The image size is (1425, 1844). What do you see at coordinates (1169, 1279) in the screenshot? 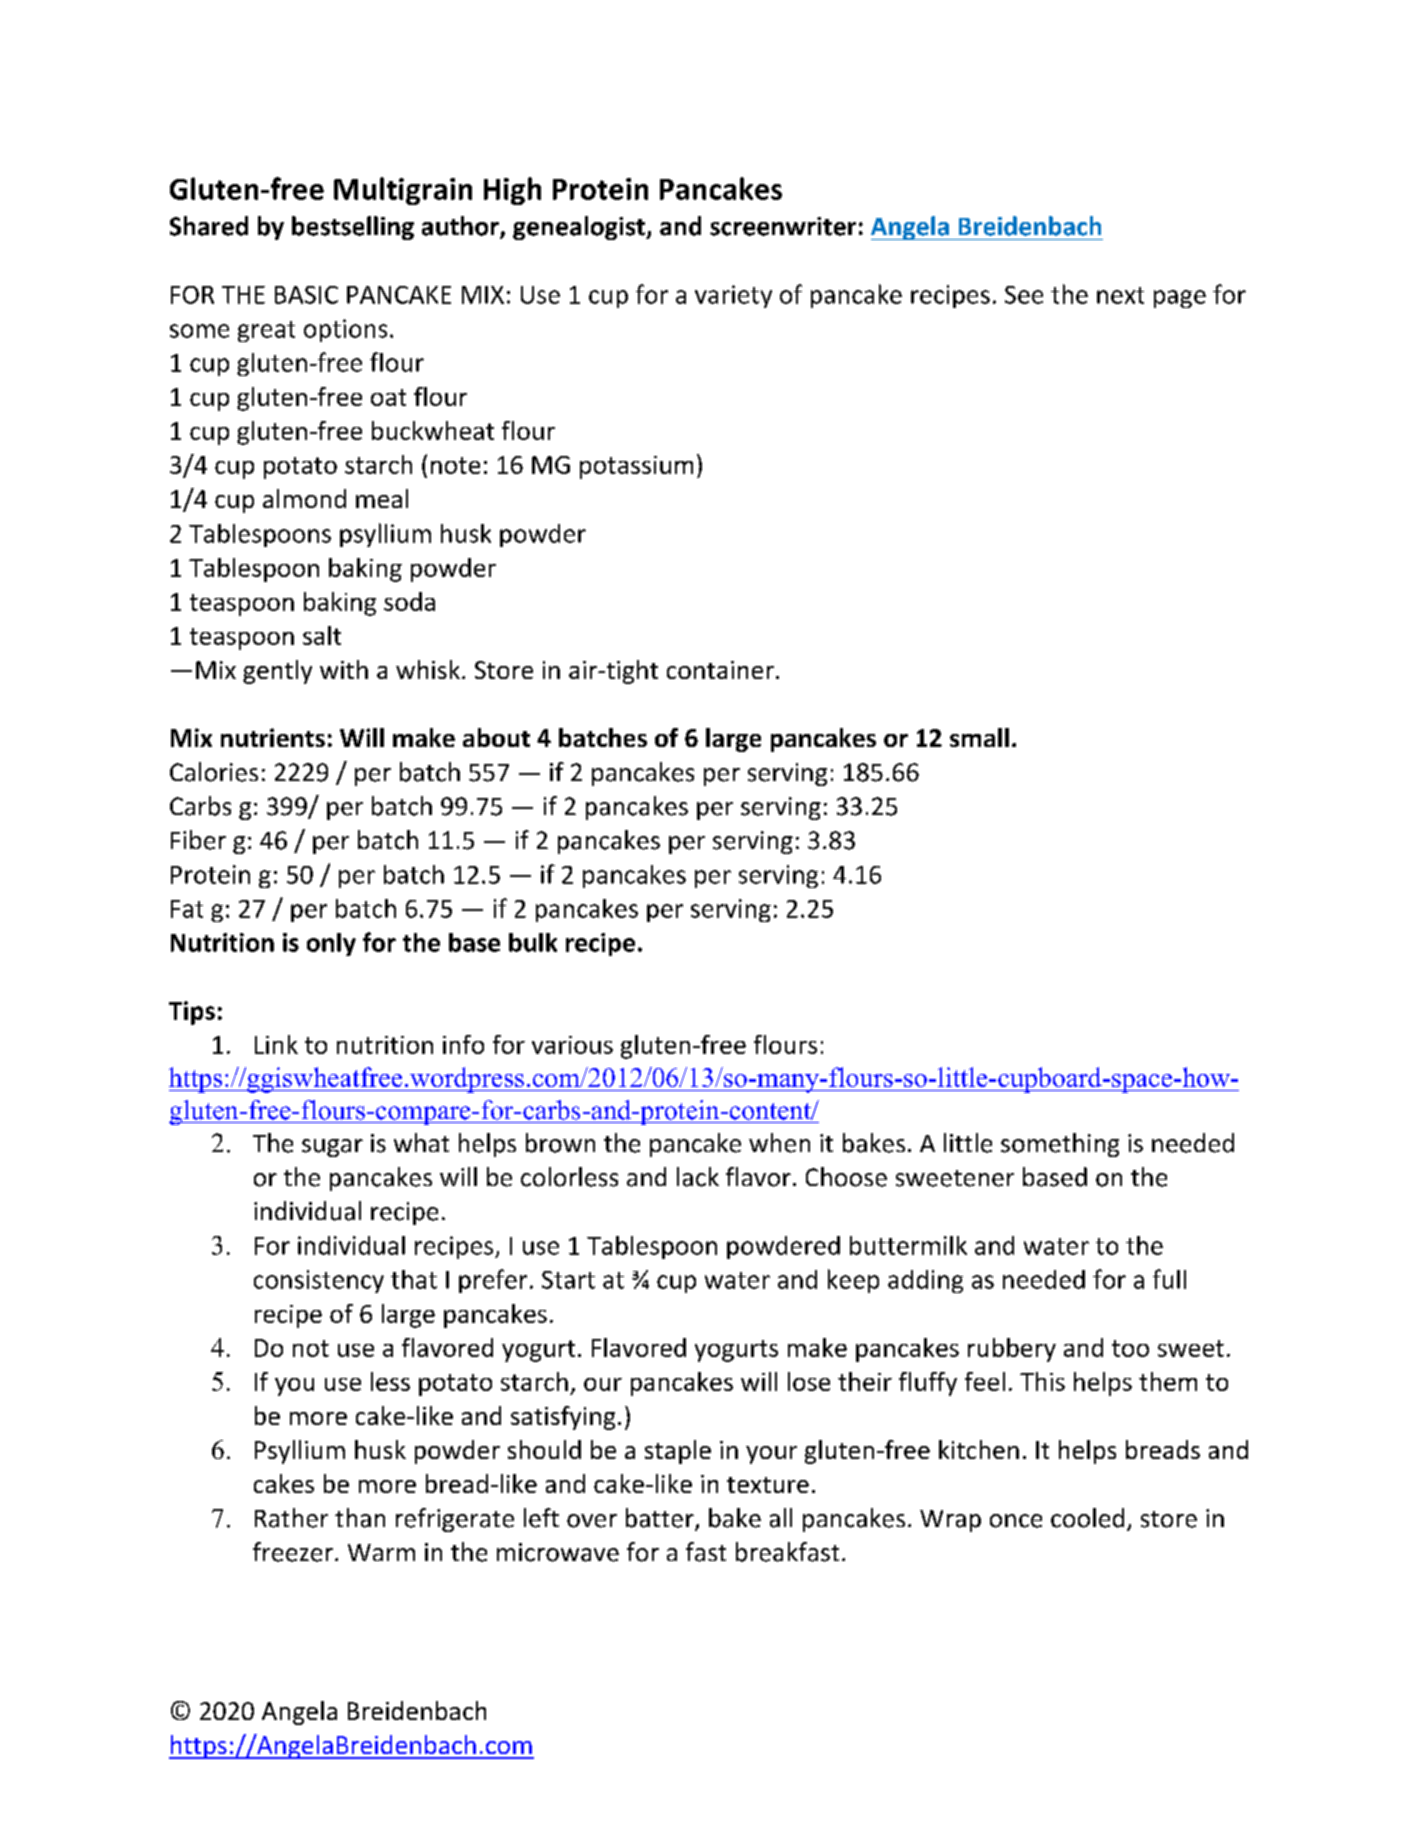
I see `full` at bounding box center [1169, 1279].
